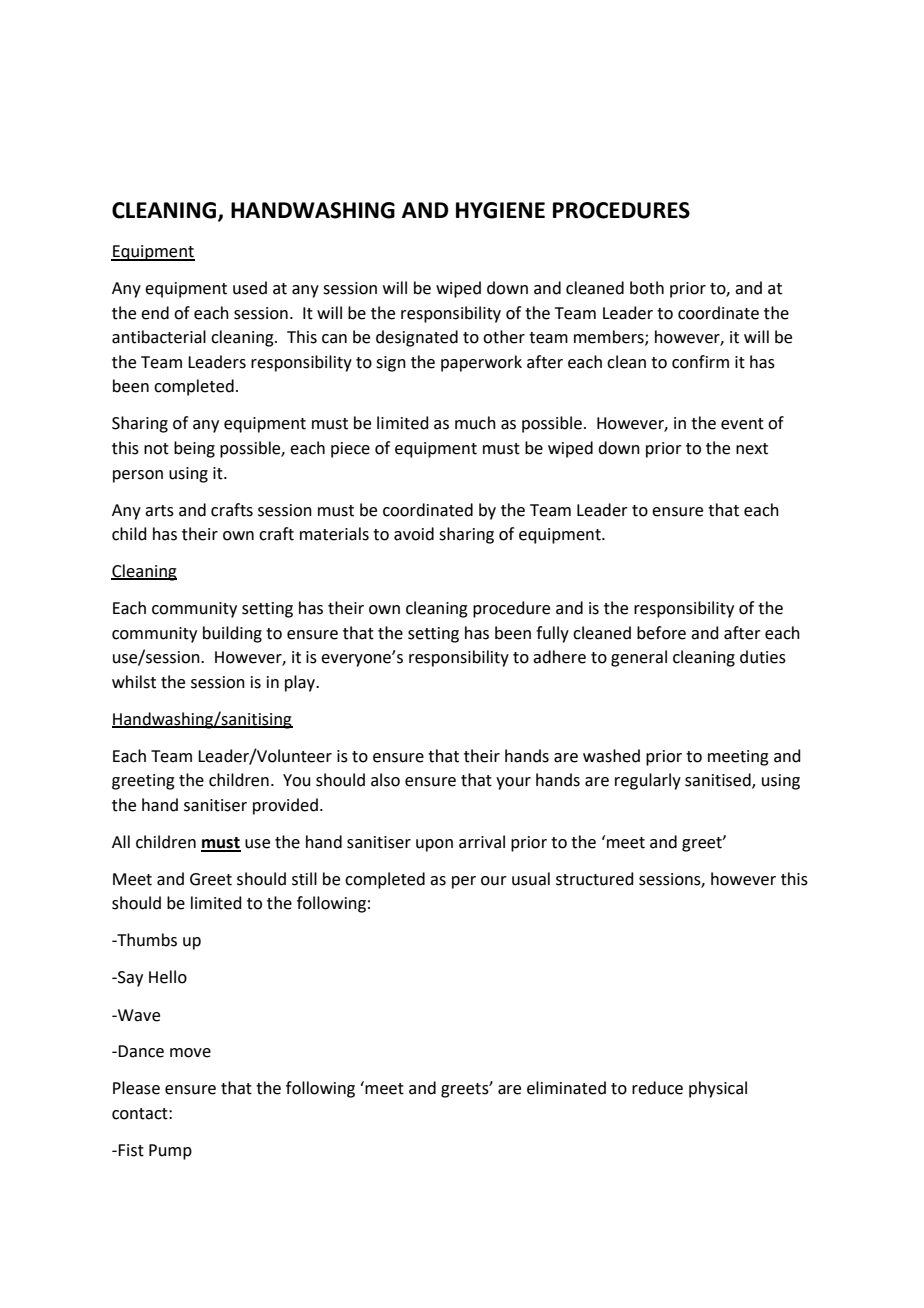  What do you see at coordinates (250, 288) in the screenshot?
I see `used` at bounding box center [250, 288].
